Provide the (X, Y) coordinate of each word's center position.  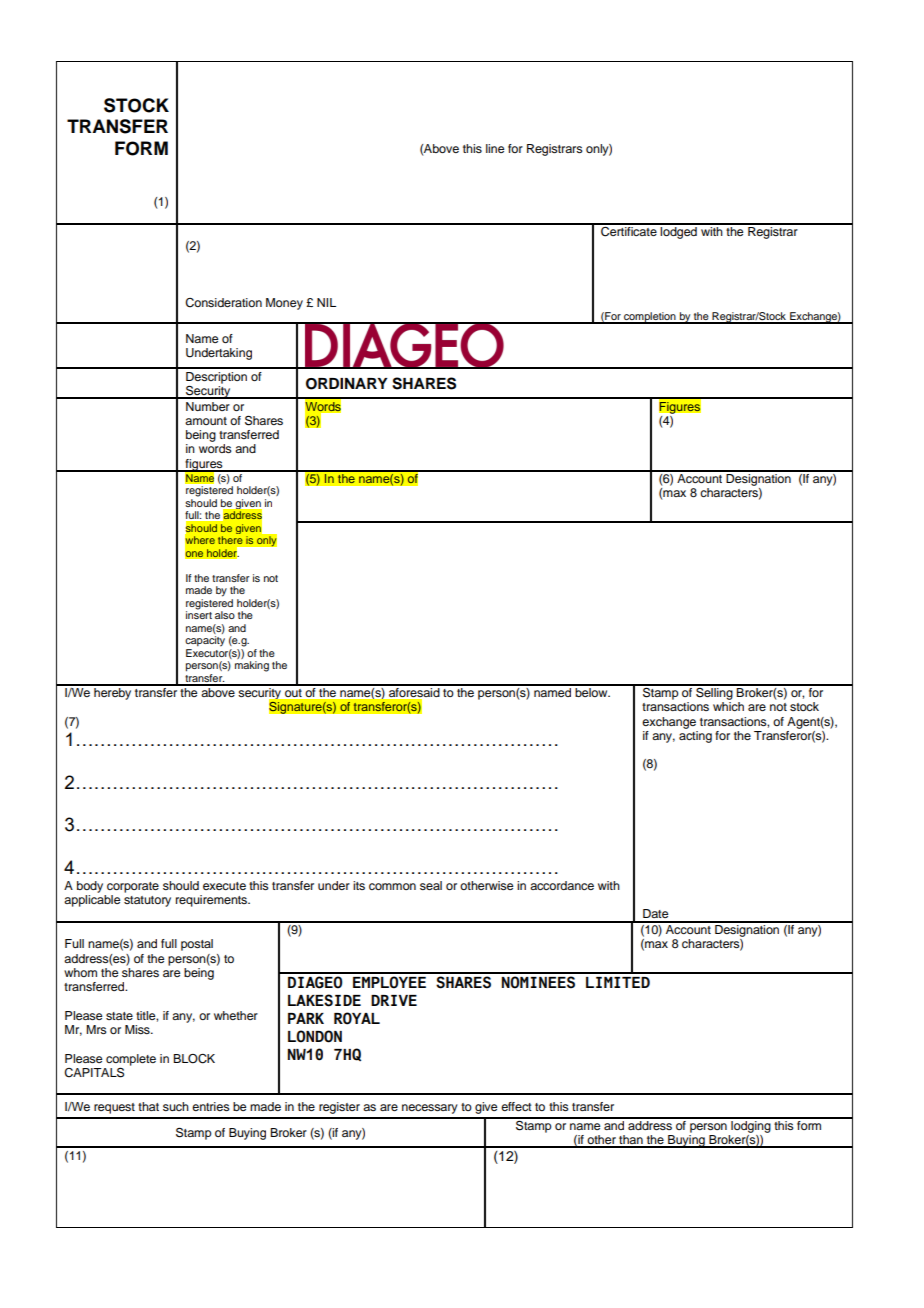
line (495, 148)
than (631, 1141)
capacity (205, 641)
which (728, 706)
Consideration (223, 303)
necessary (430, 1109)
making (252, 666)
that (148, 1106)
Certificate (629, 230)
